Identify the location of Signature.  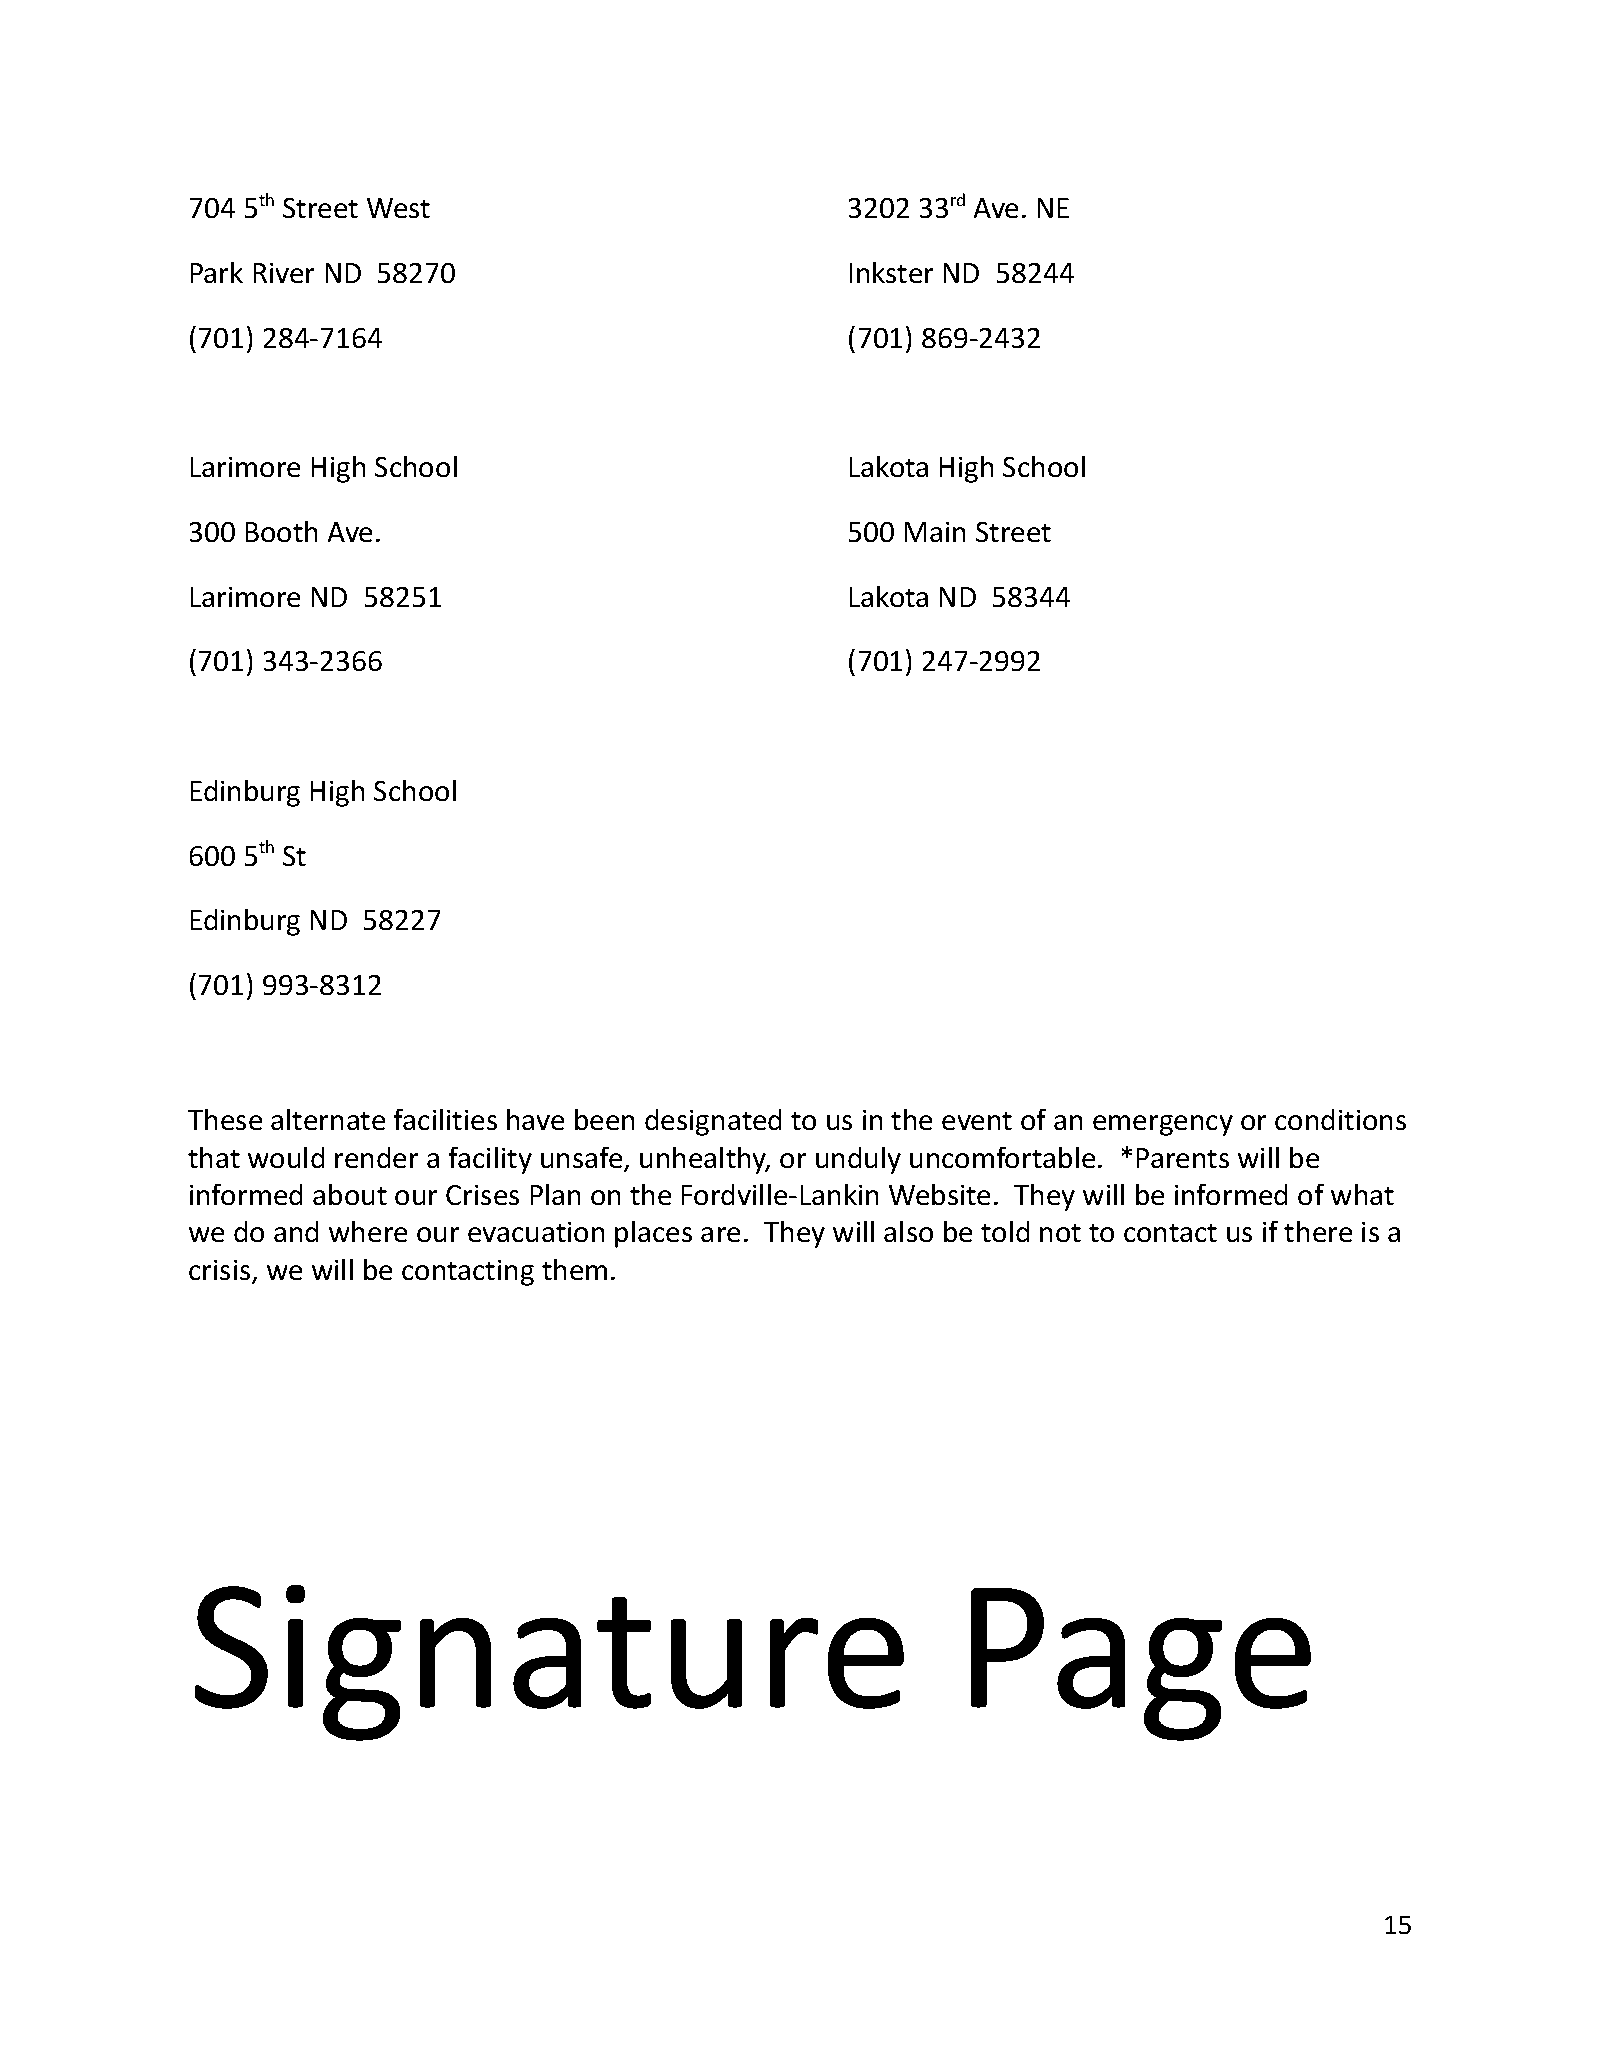
(549, 1663).
